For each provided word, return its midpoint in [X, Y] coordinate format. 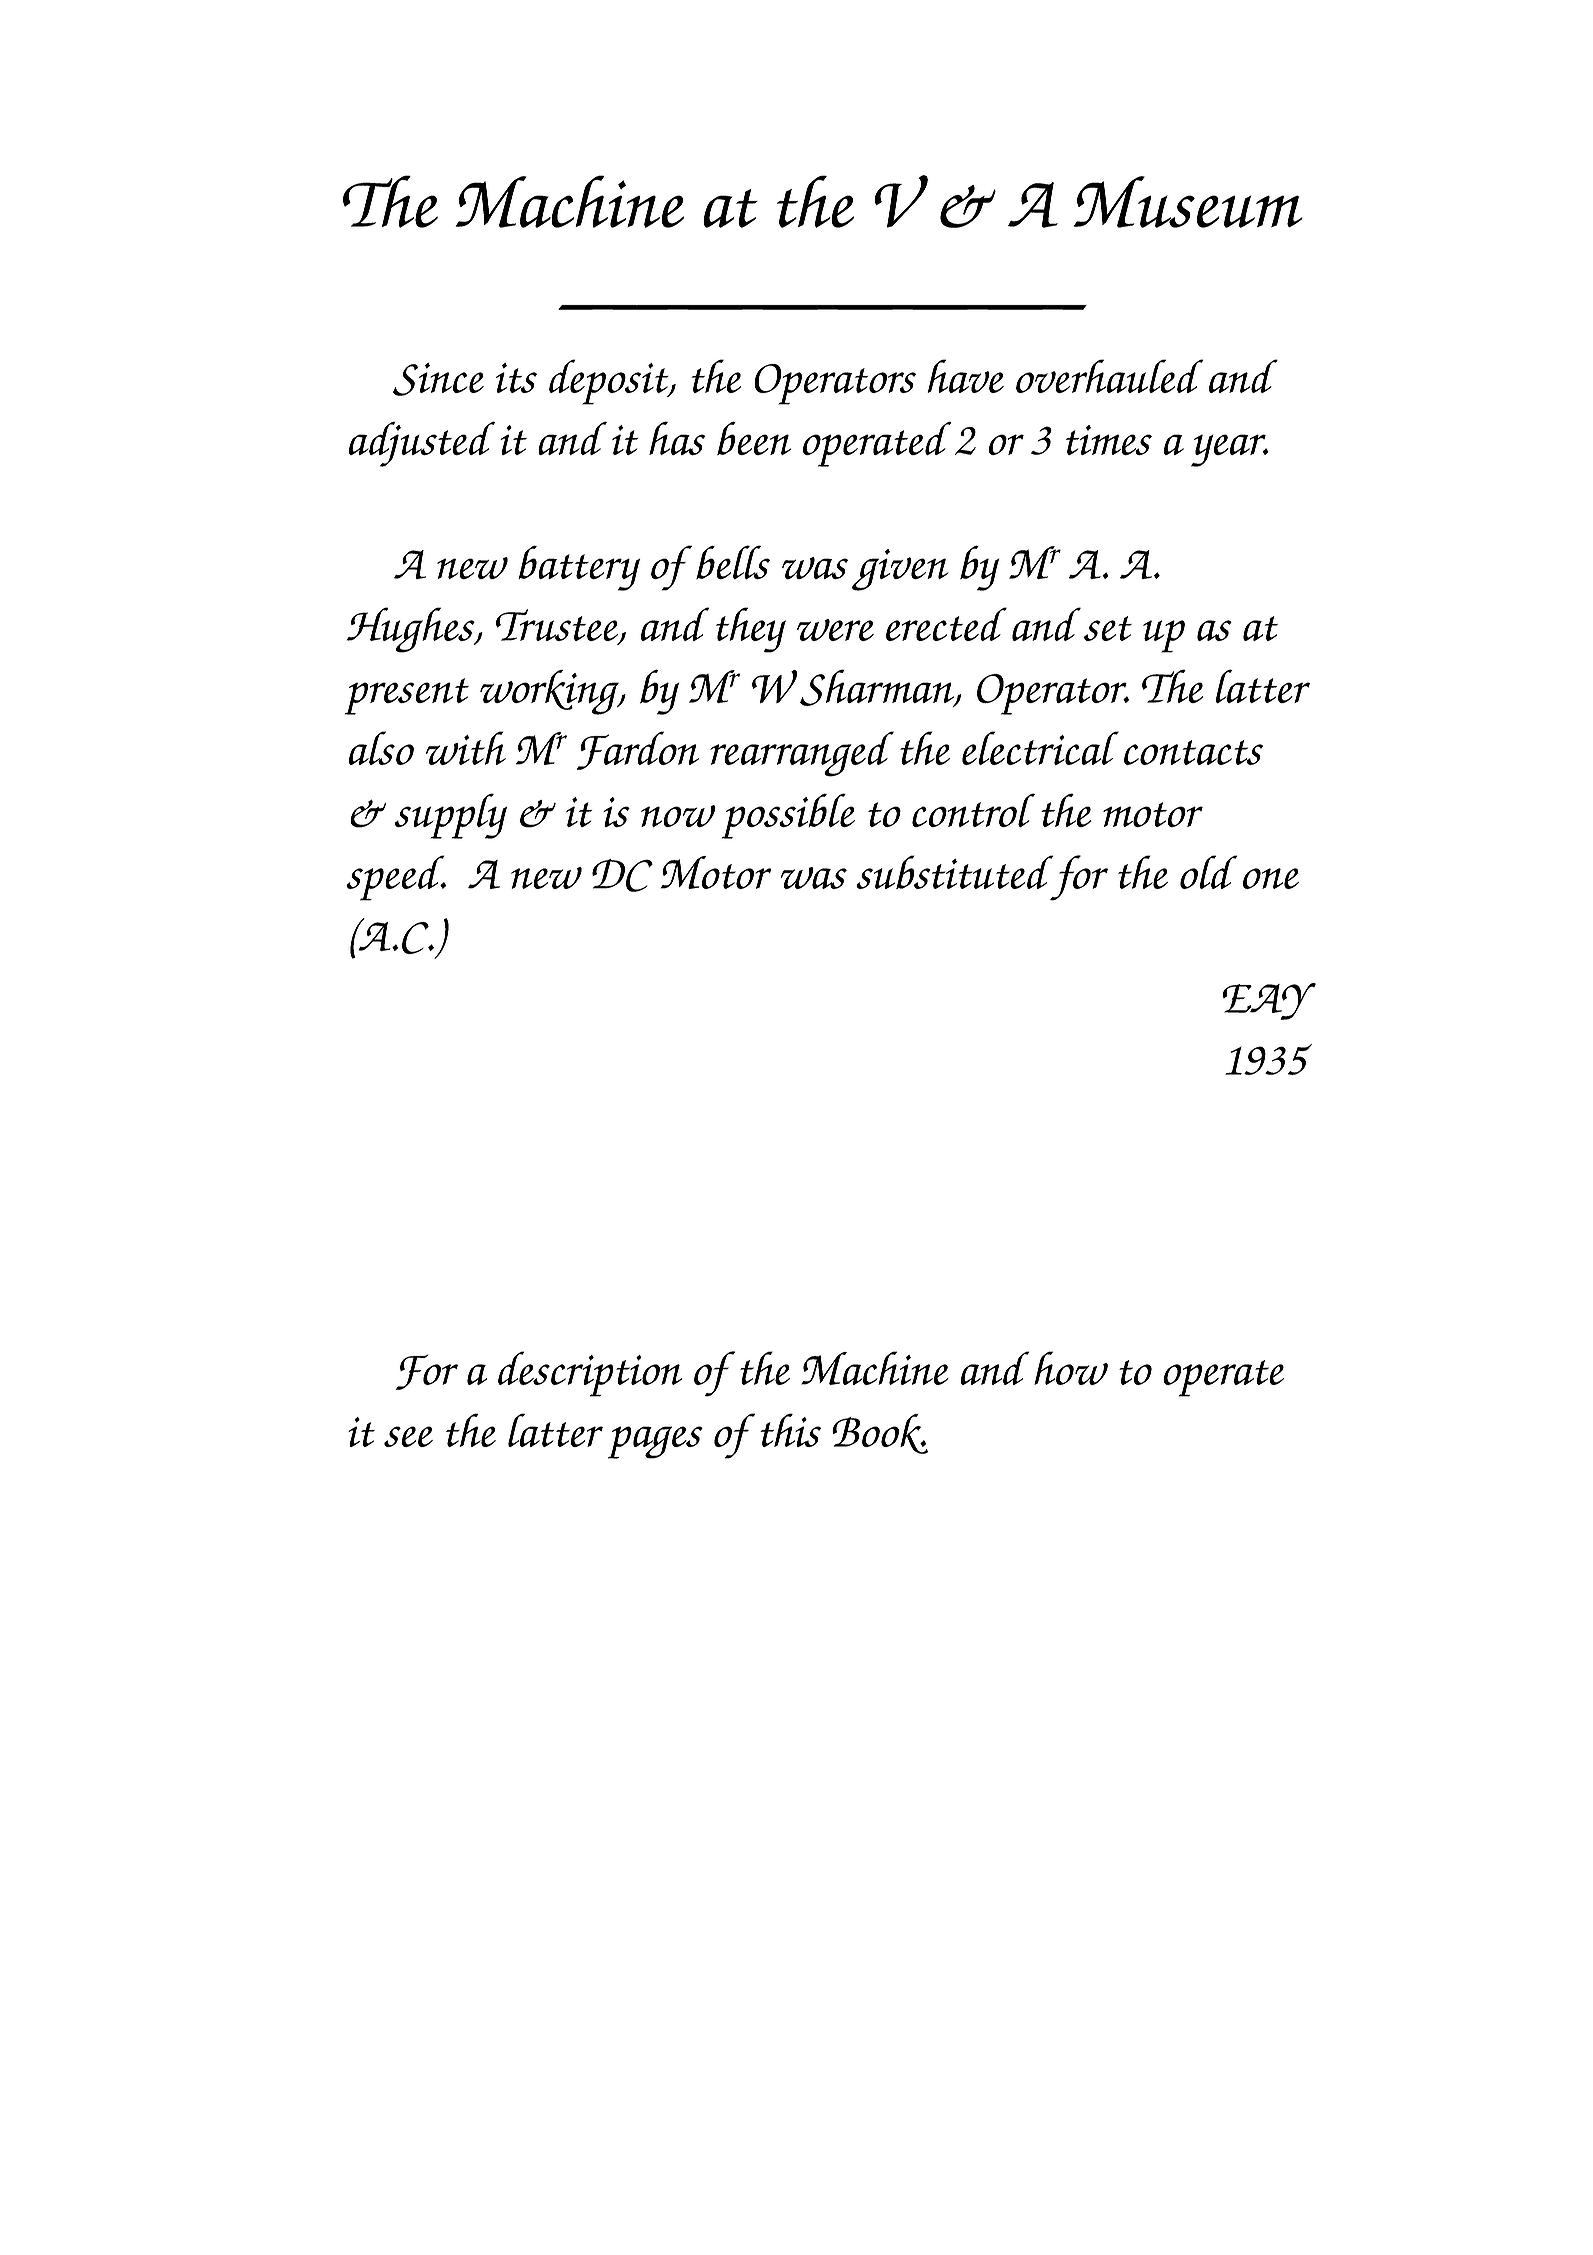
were [835, 630]
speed [396, 878]
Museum [1188, 202]
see [408, 1436]
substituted [954, 872]
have [966, 376]
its [516, 378]
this [790, 1430]
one [1271, 878]
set [1108, 628]
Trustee [558, 626]
